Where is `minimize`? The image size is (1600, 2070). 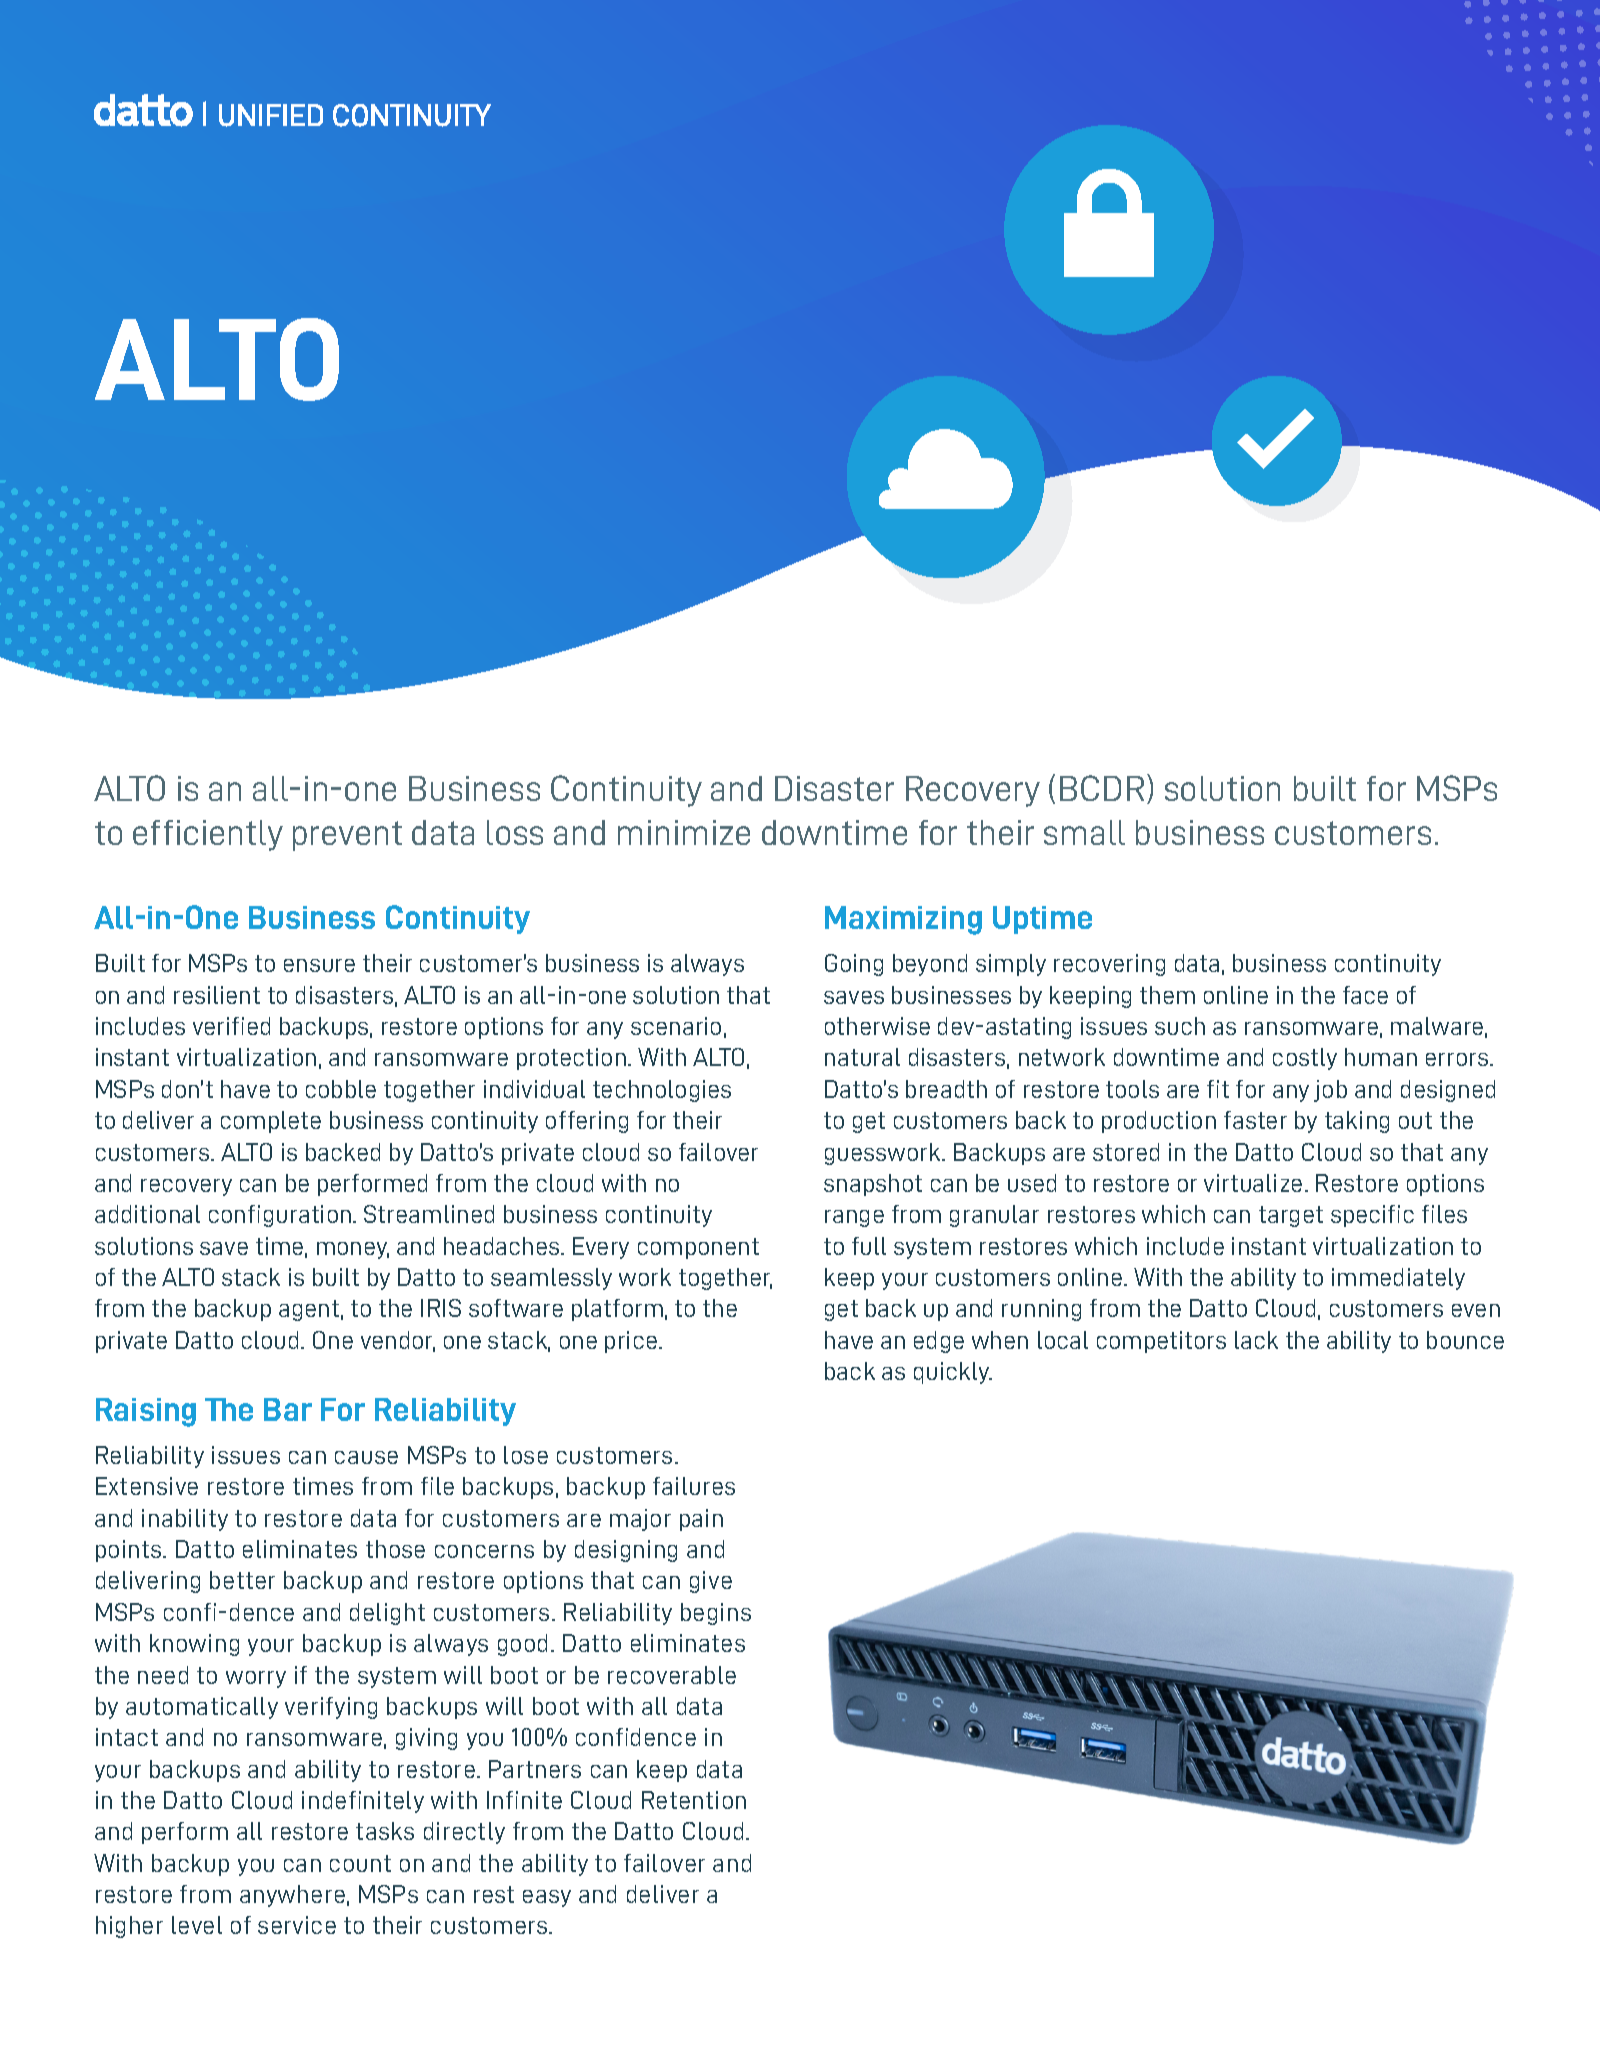
minimize is located at coordinates (684, 832).
